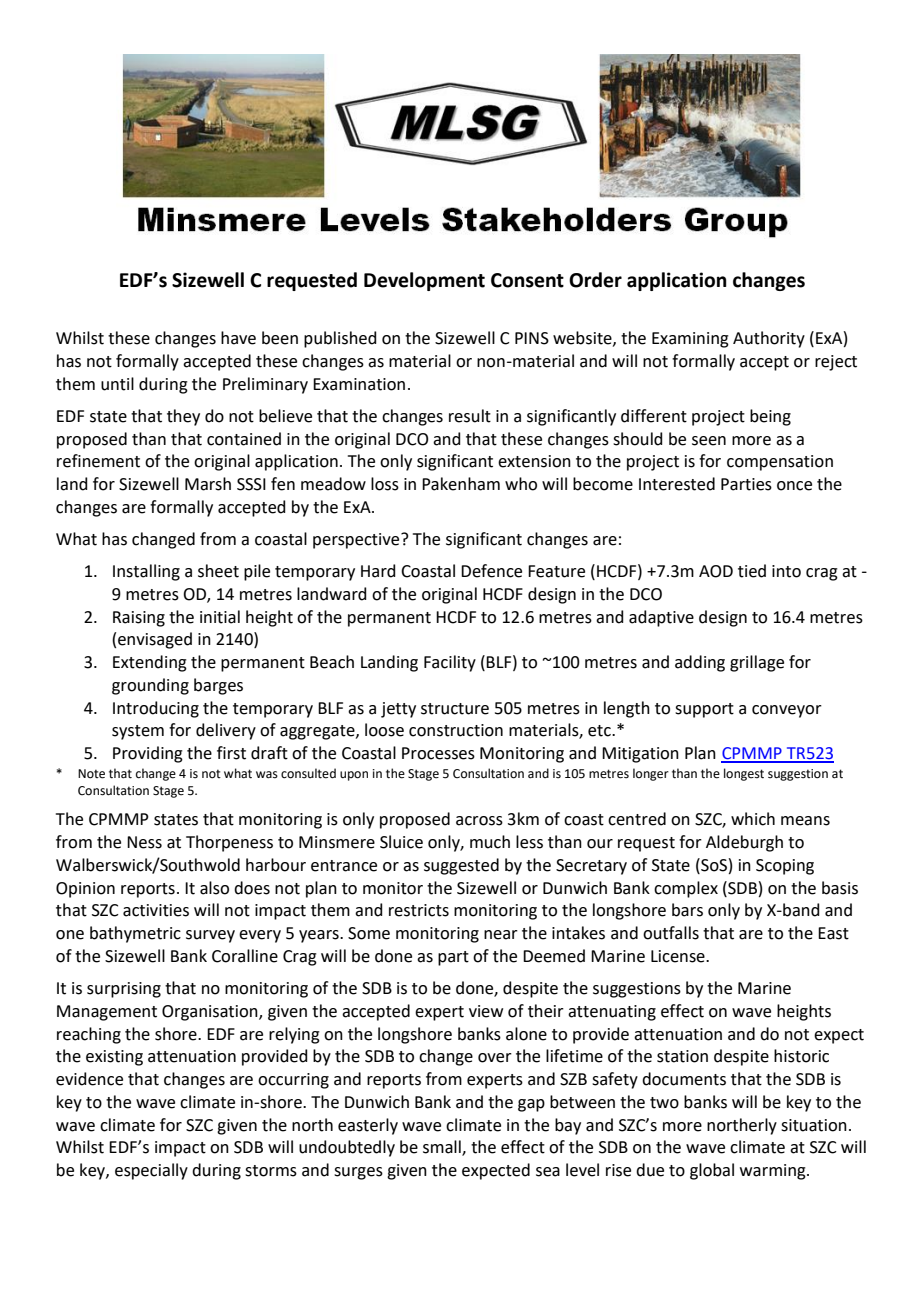  I want to click on Marsh, so click(208, 484).
